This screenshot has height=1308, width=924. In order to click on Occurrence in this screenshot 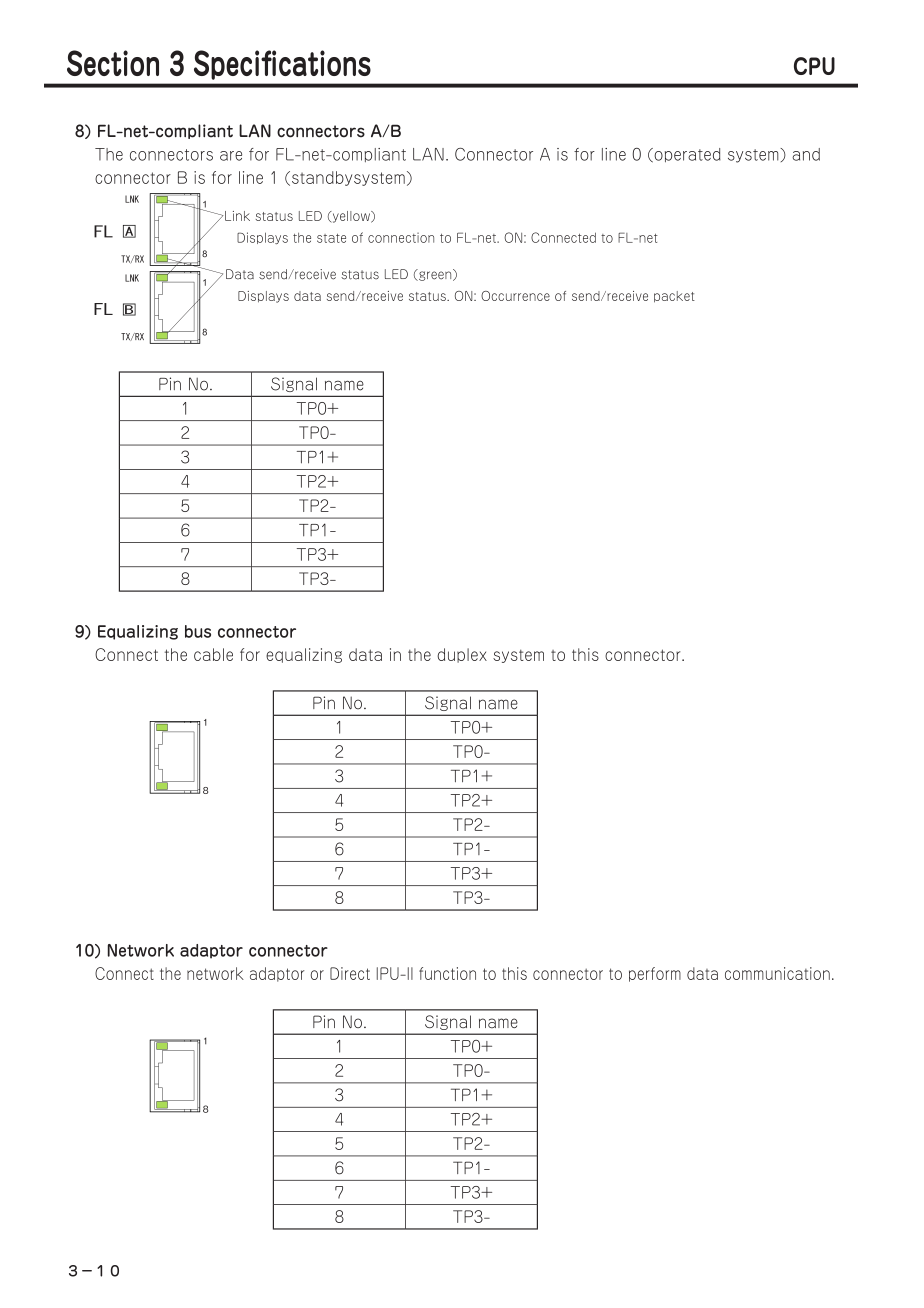, I will do `click(515, 296)`.
